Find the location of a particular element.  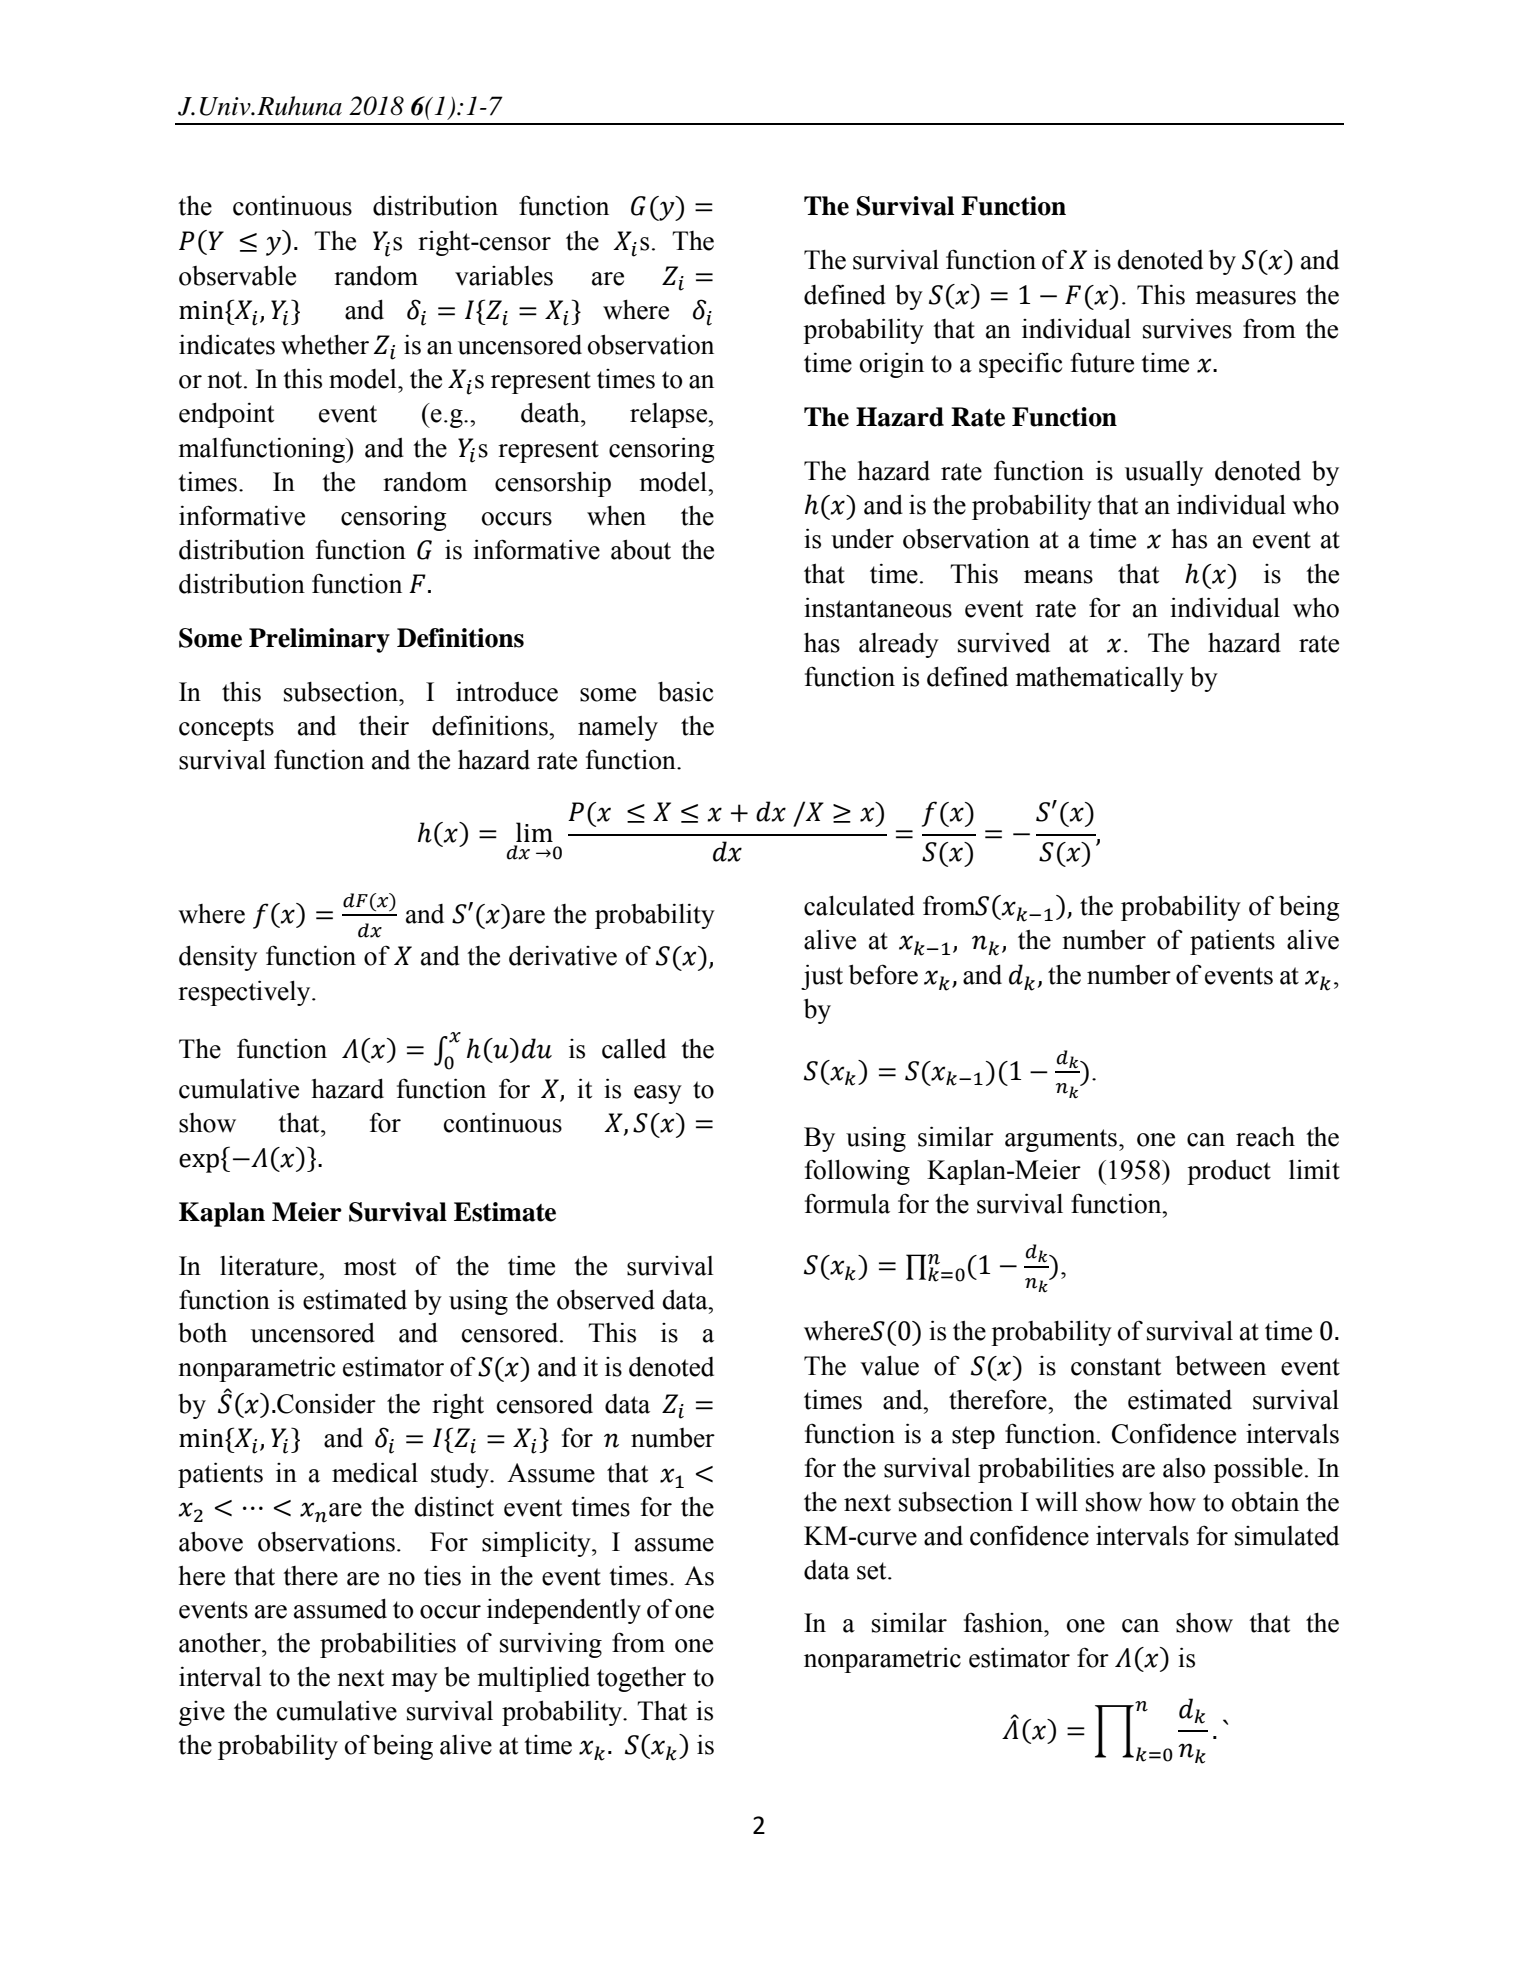

most is located at coordinates (370, 1267).
